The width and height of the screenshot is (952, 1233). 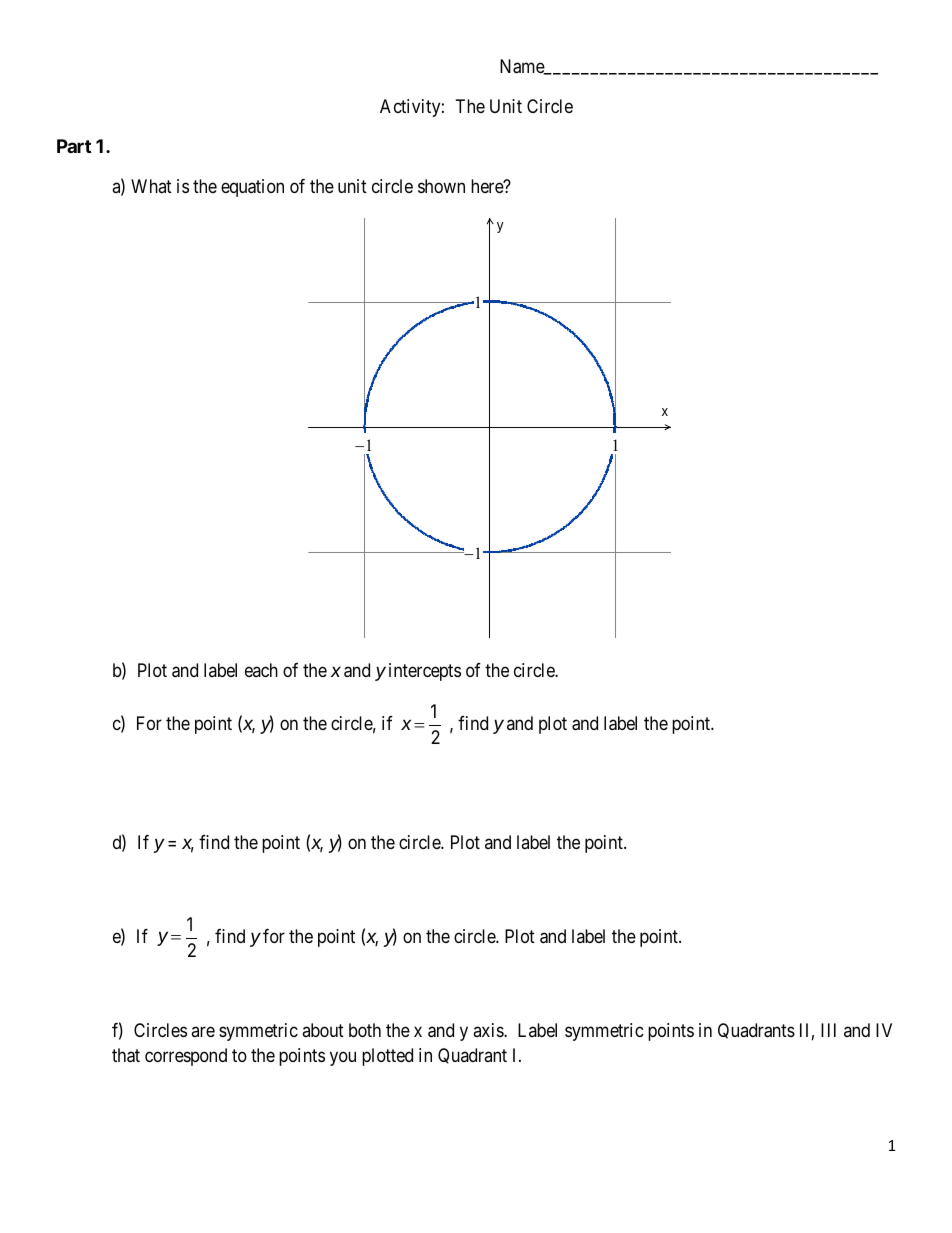 I want to click on axis, so click(x=489, y=1030).
